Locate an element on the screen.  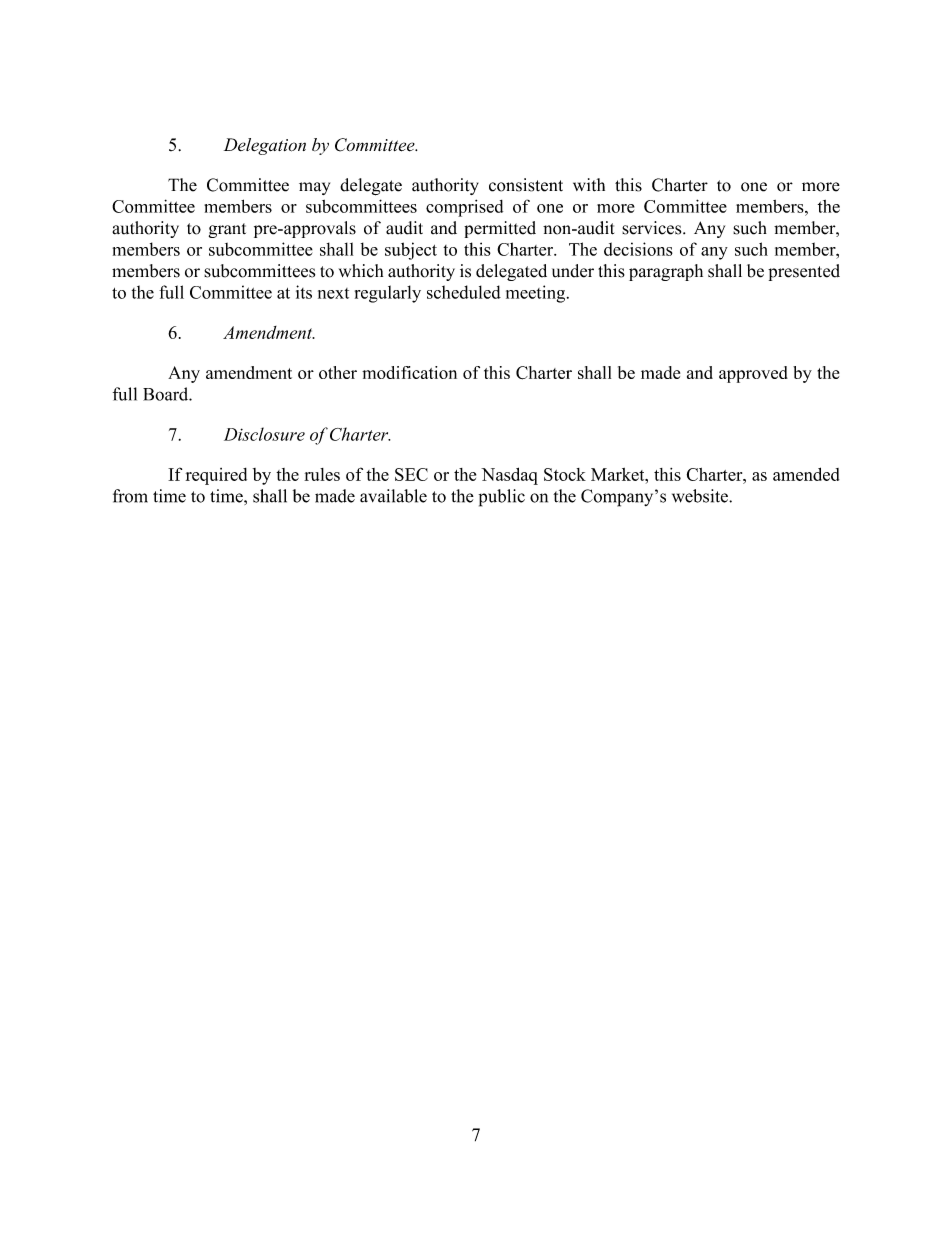
consistent is located at coordinates (526, 185).
